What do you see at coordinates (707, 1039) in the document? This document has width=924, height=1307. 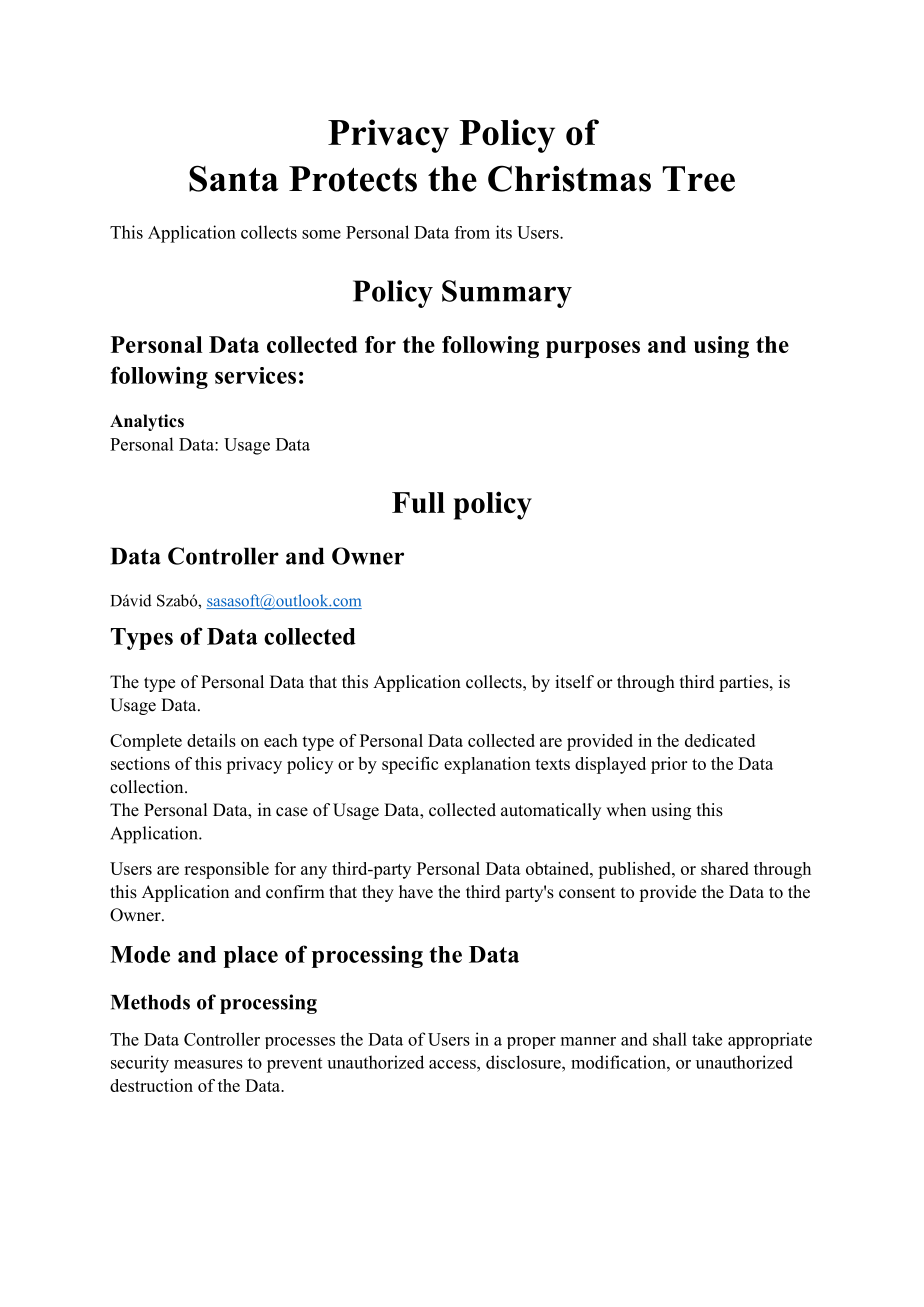 I see `take` at bounding box center [707, 1039].
